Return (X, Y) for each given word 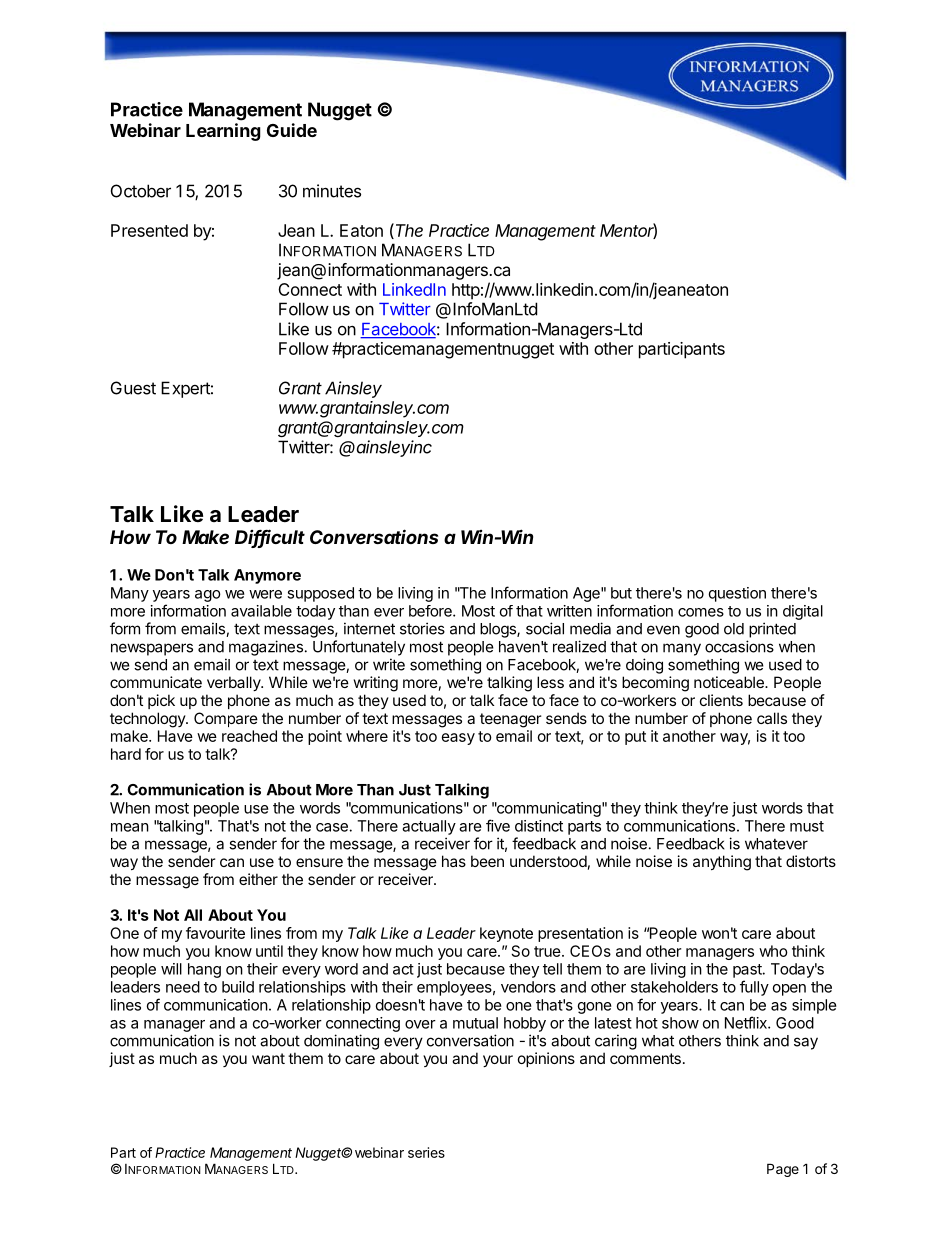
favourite (215, 933)
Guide (292, 130)
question (737, 594)
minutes (332, 191)
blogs (499, 630)
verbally (235, 683)
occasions (739, 646)
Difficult (270, 538)
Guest (133, 388)
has (454, 861)
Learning (223, 132)
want (268, 1058)
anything (722, 863)
